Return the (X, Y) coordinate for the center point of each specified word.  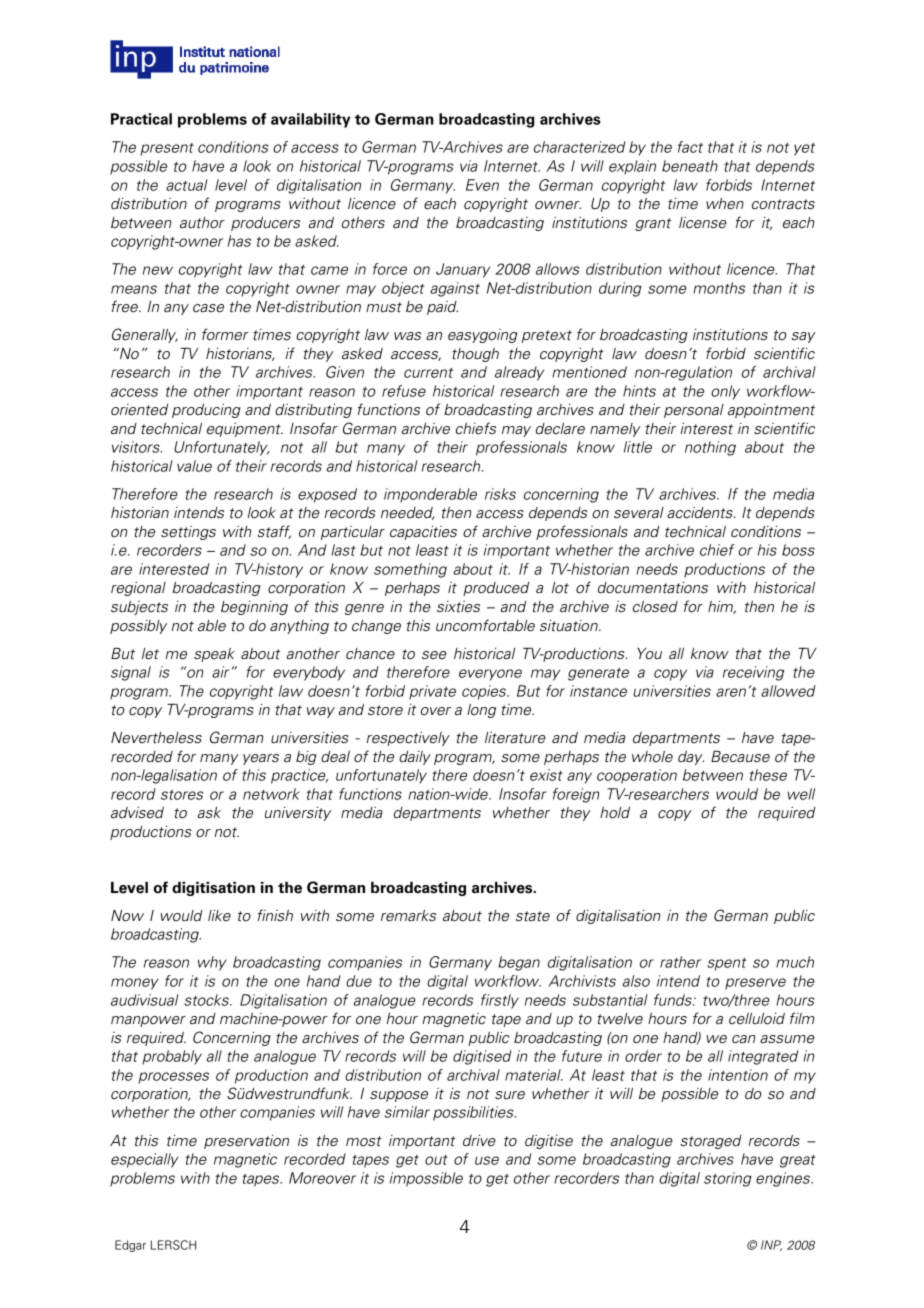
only (725, 392)
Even (482, 185)
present (167, 149)
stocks (207, 1000)
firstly (500, 1001)
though (475, 355)
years (261, 759)
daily (415, 758)
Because (740, 757)
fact (690, 147)
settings (188, 533)
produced (496, 589)
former (225, 334)
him (722, 607)
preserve (755, 984)
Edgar (130, 1246)
